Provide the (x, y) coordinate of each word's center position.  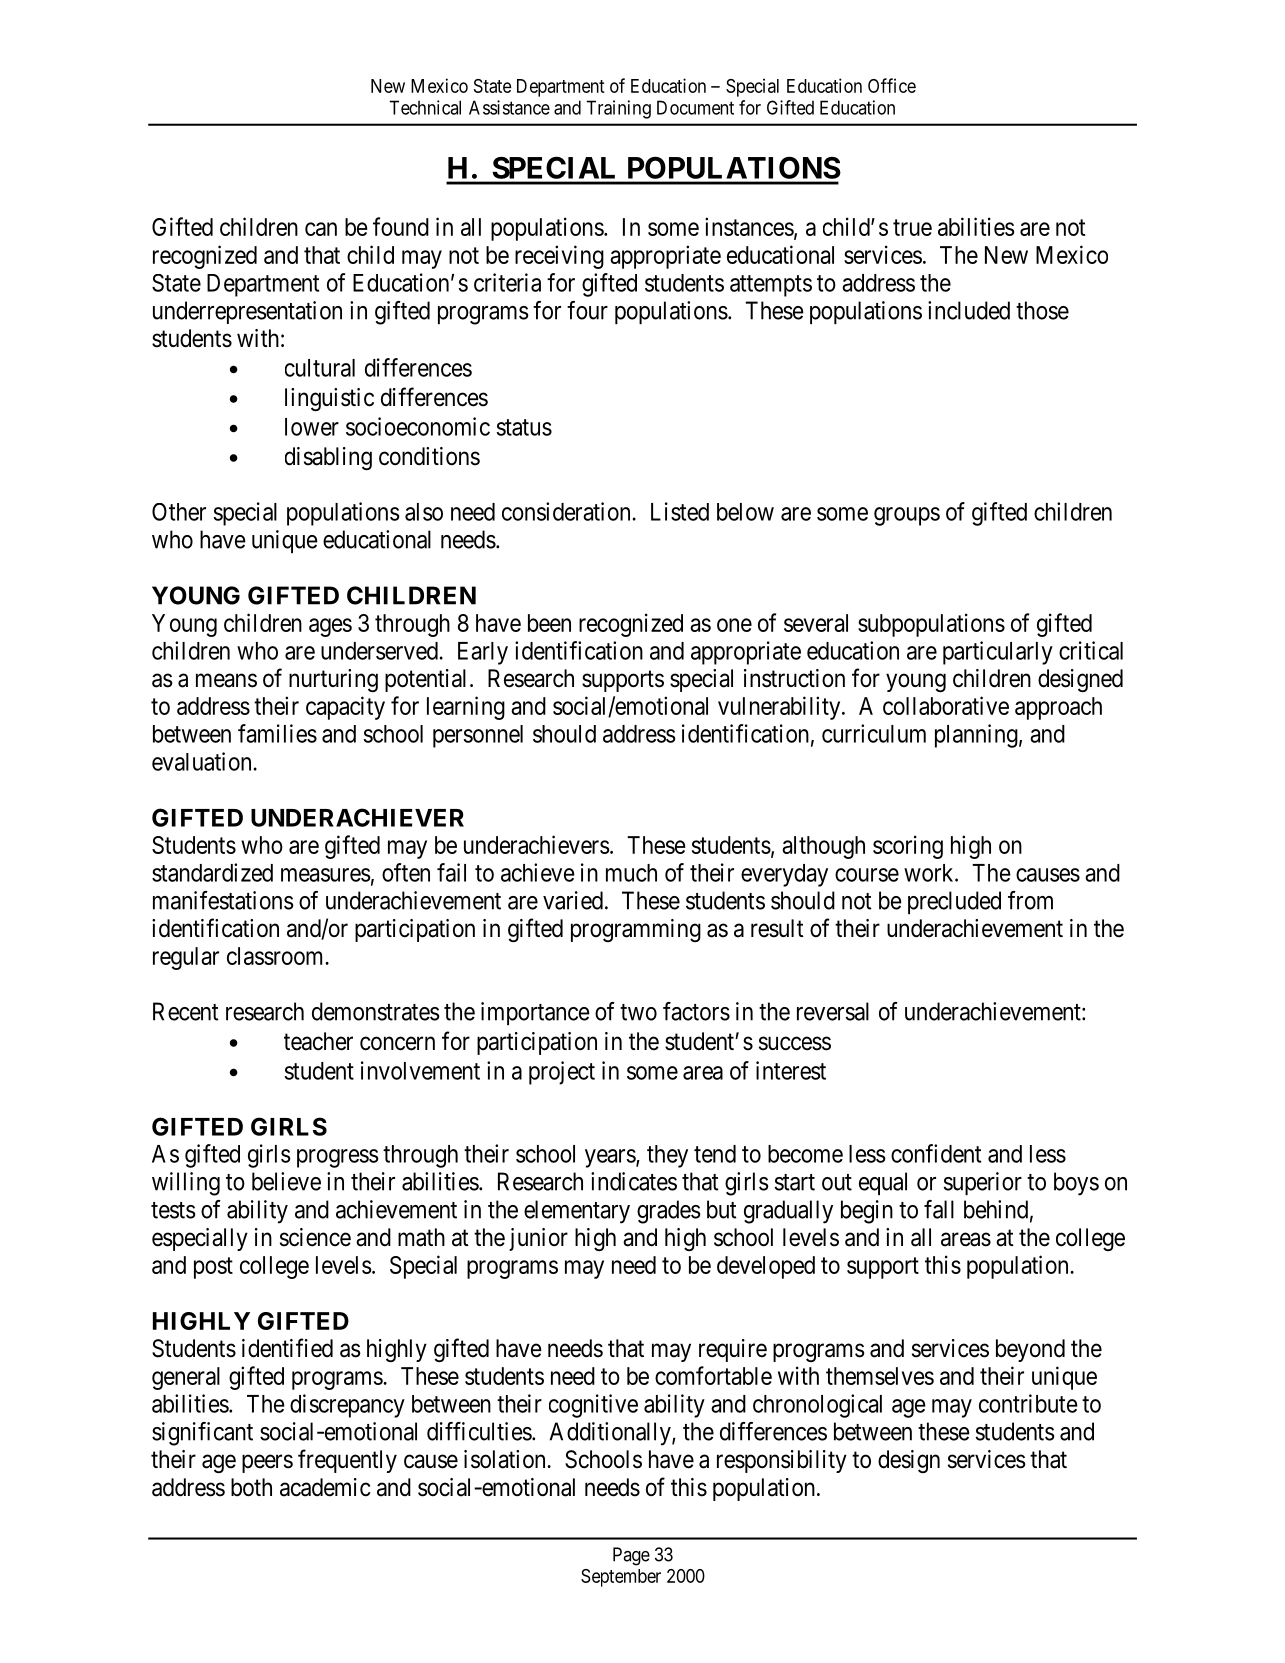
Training (618, 109)
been (549, 623)
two (638, 1012)
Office (892, 85)
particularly (998, 653)
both (251, 1487)
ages (330, 627)
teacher (318, 1041)
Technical (425, 107)
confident (936, 1153)
